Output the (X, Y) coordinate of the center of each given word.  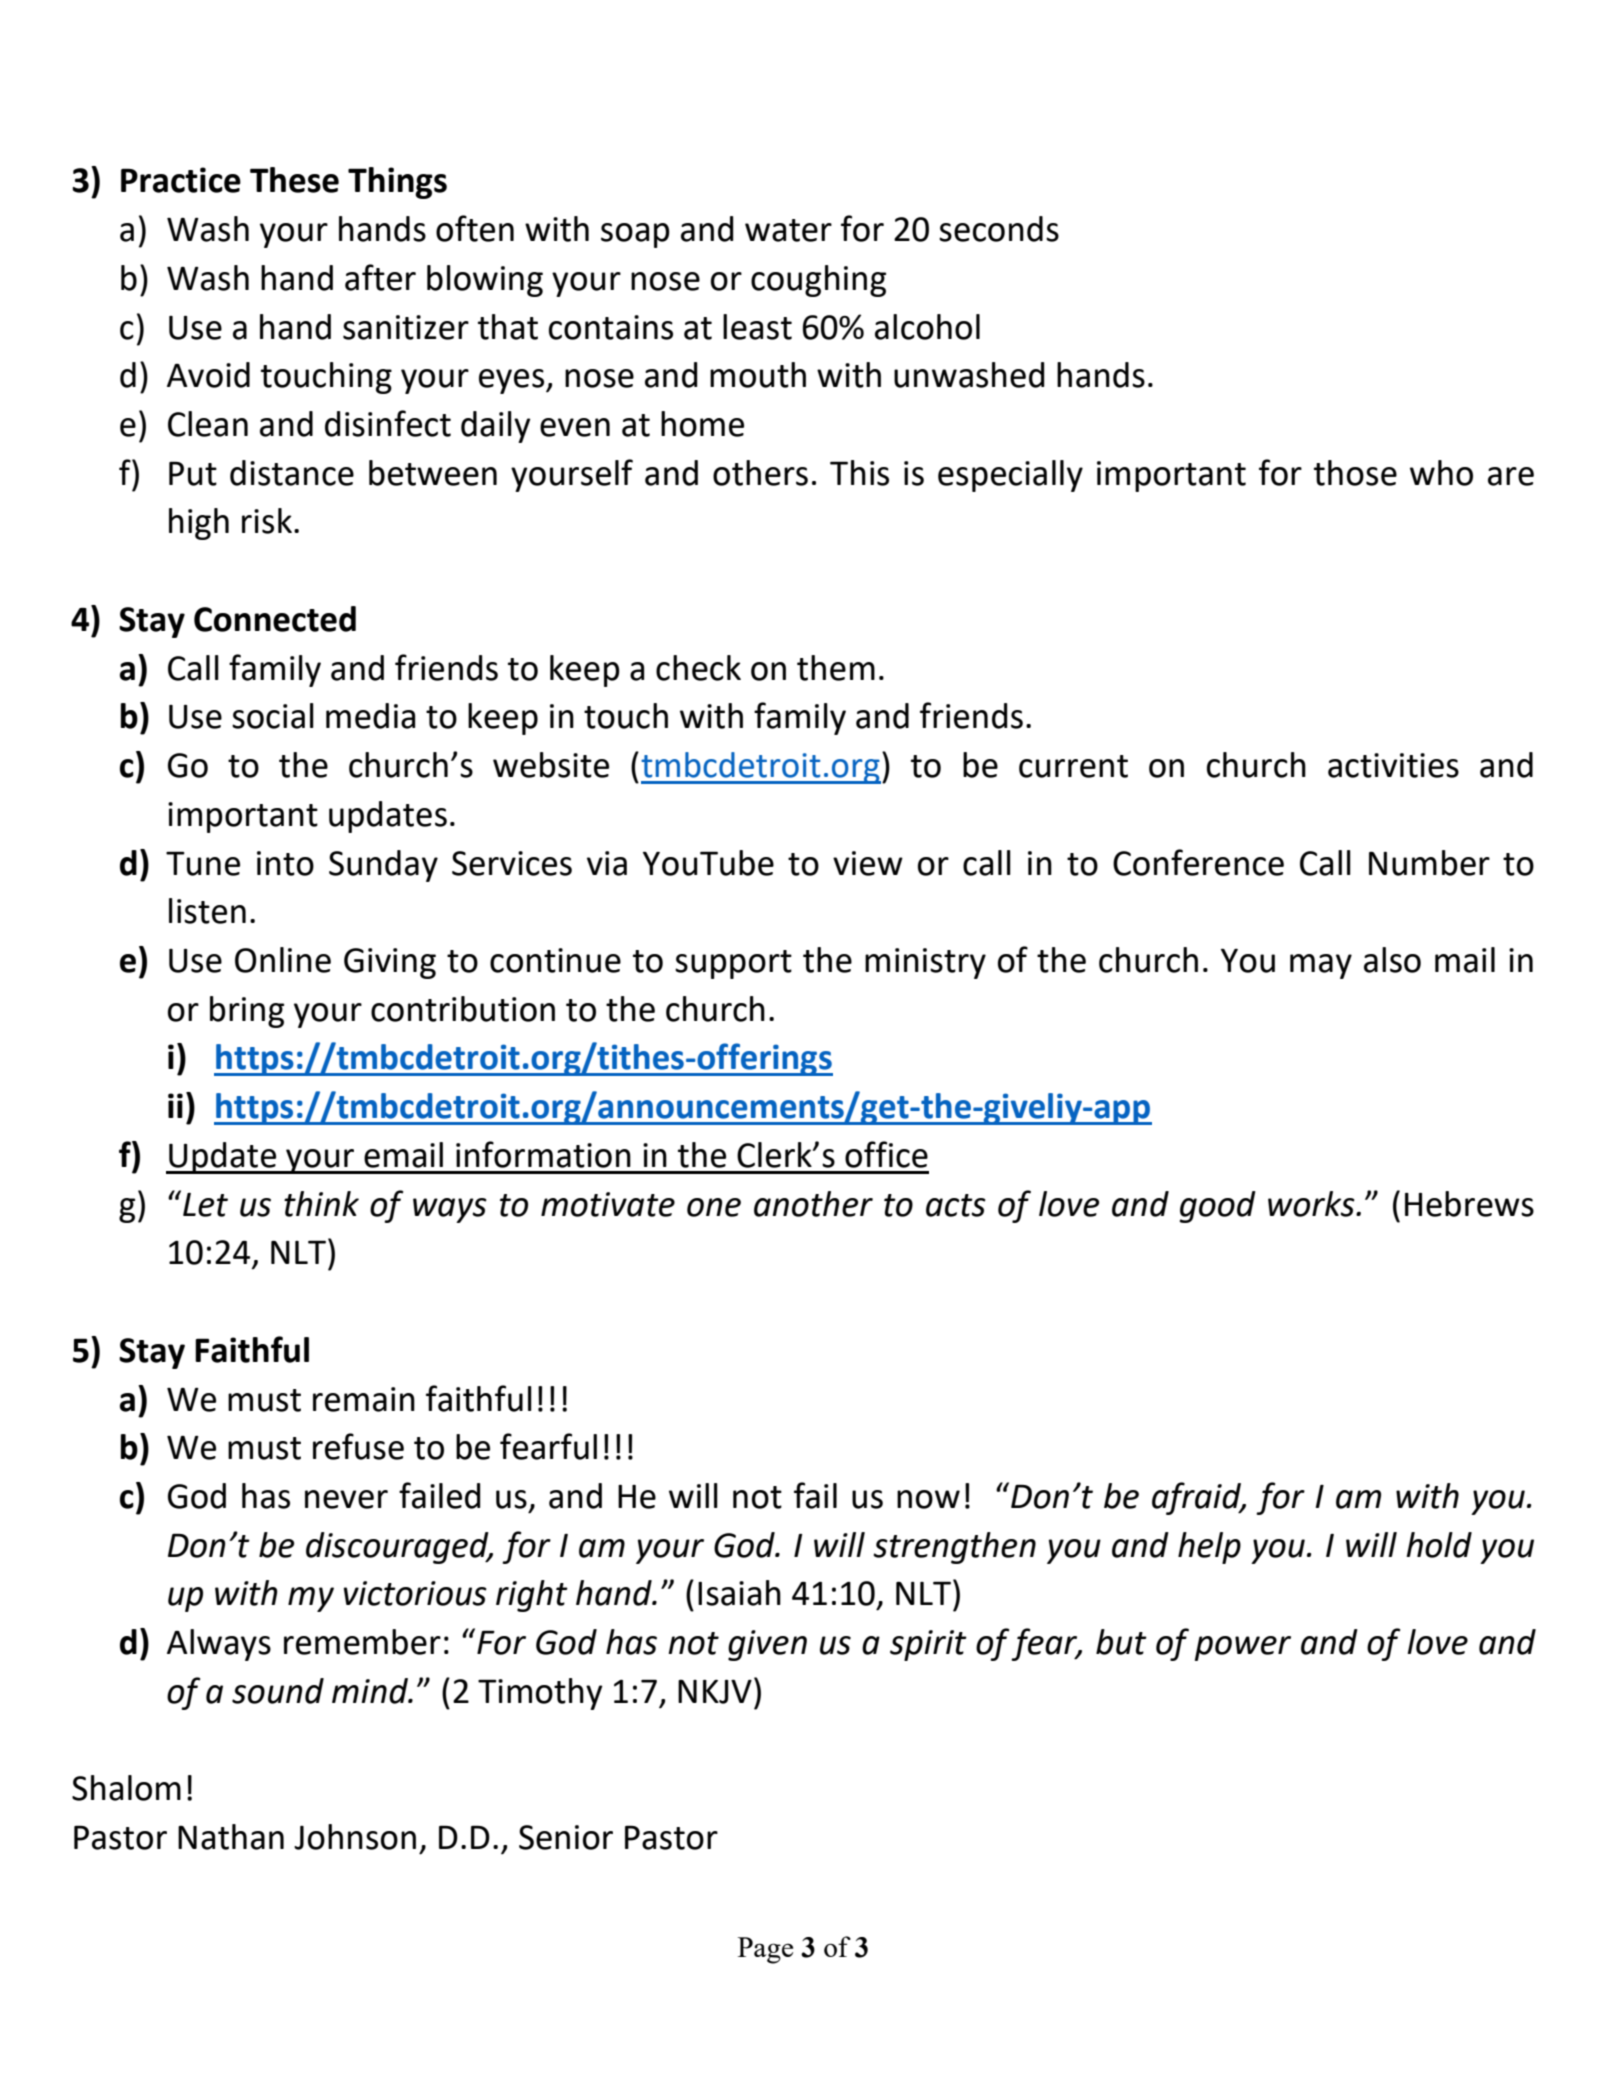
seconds (999, 229)
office (886, 1154)
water (788, 230)
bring (247, 1012)
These (294, 180)
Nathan (231, 1837)
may (1321, 966)
